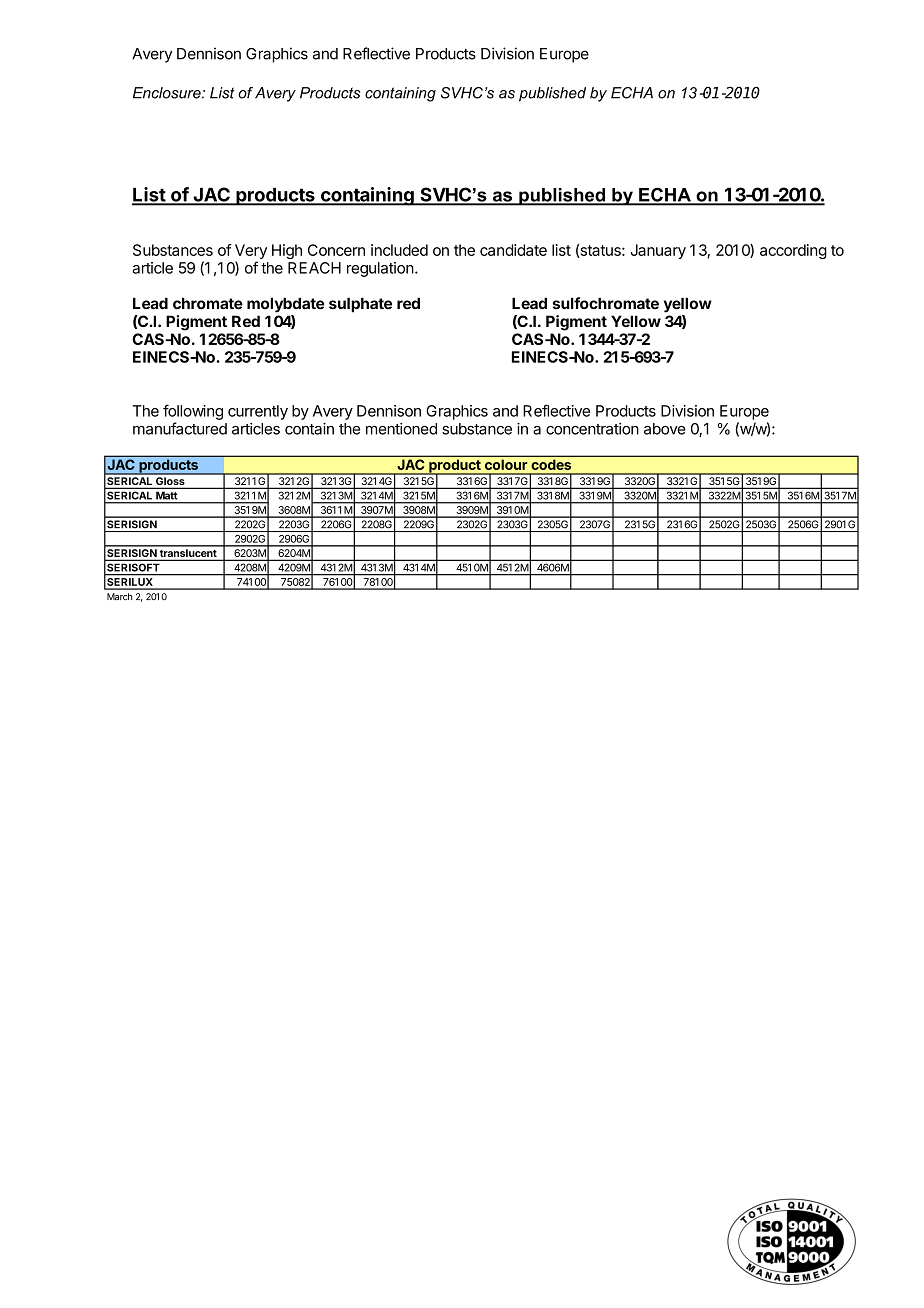  What do you see at coordinates (592, 429) in the document?
I see `concentration` at bounding box center [592, 429].
